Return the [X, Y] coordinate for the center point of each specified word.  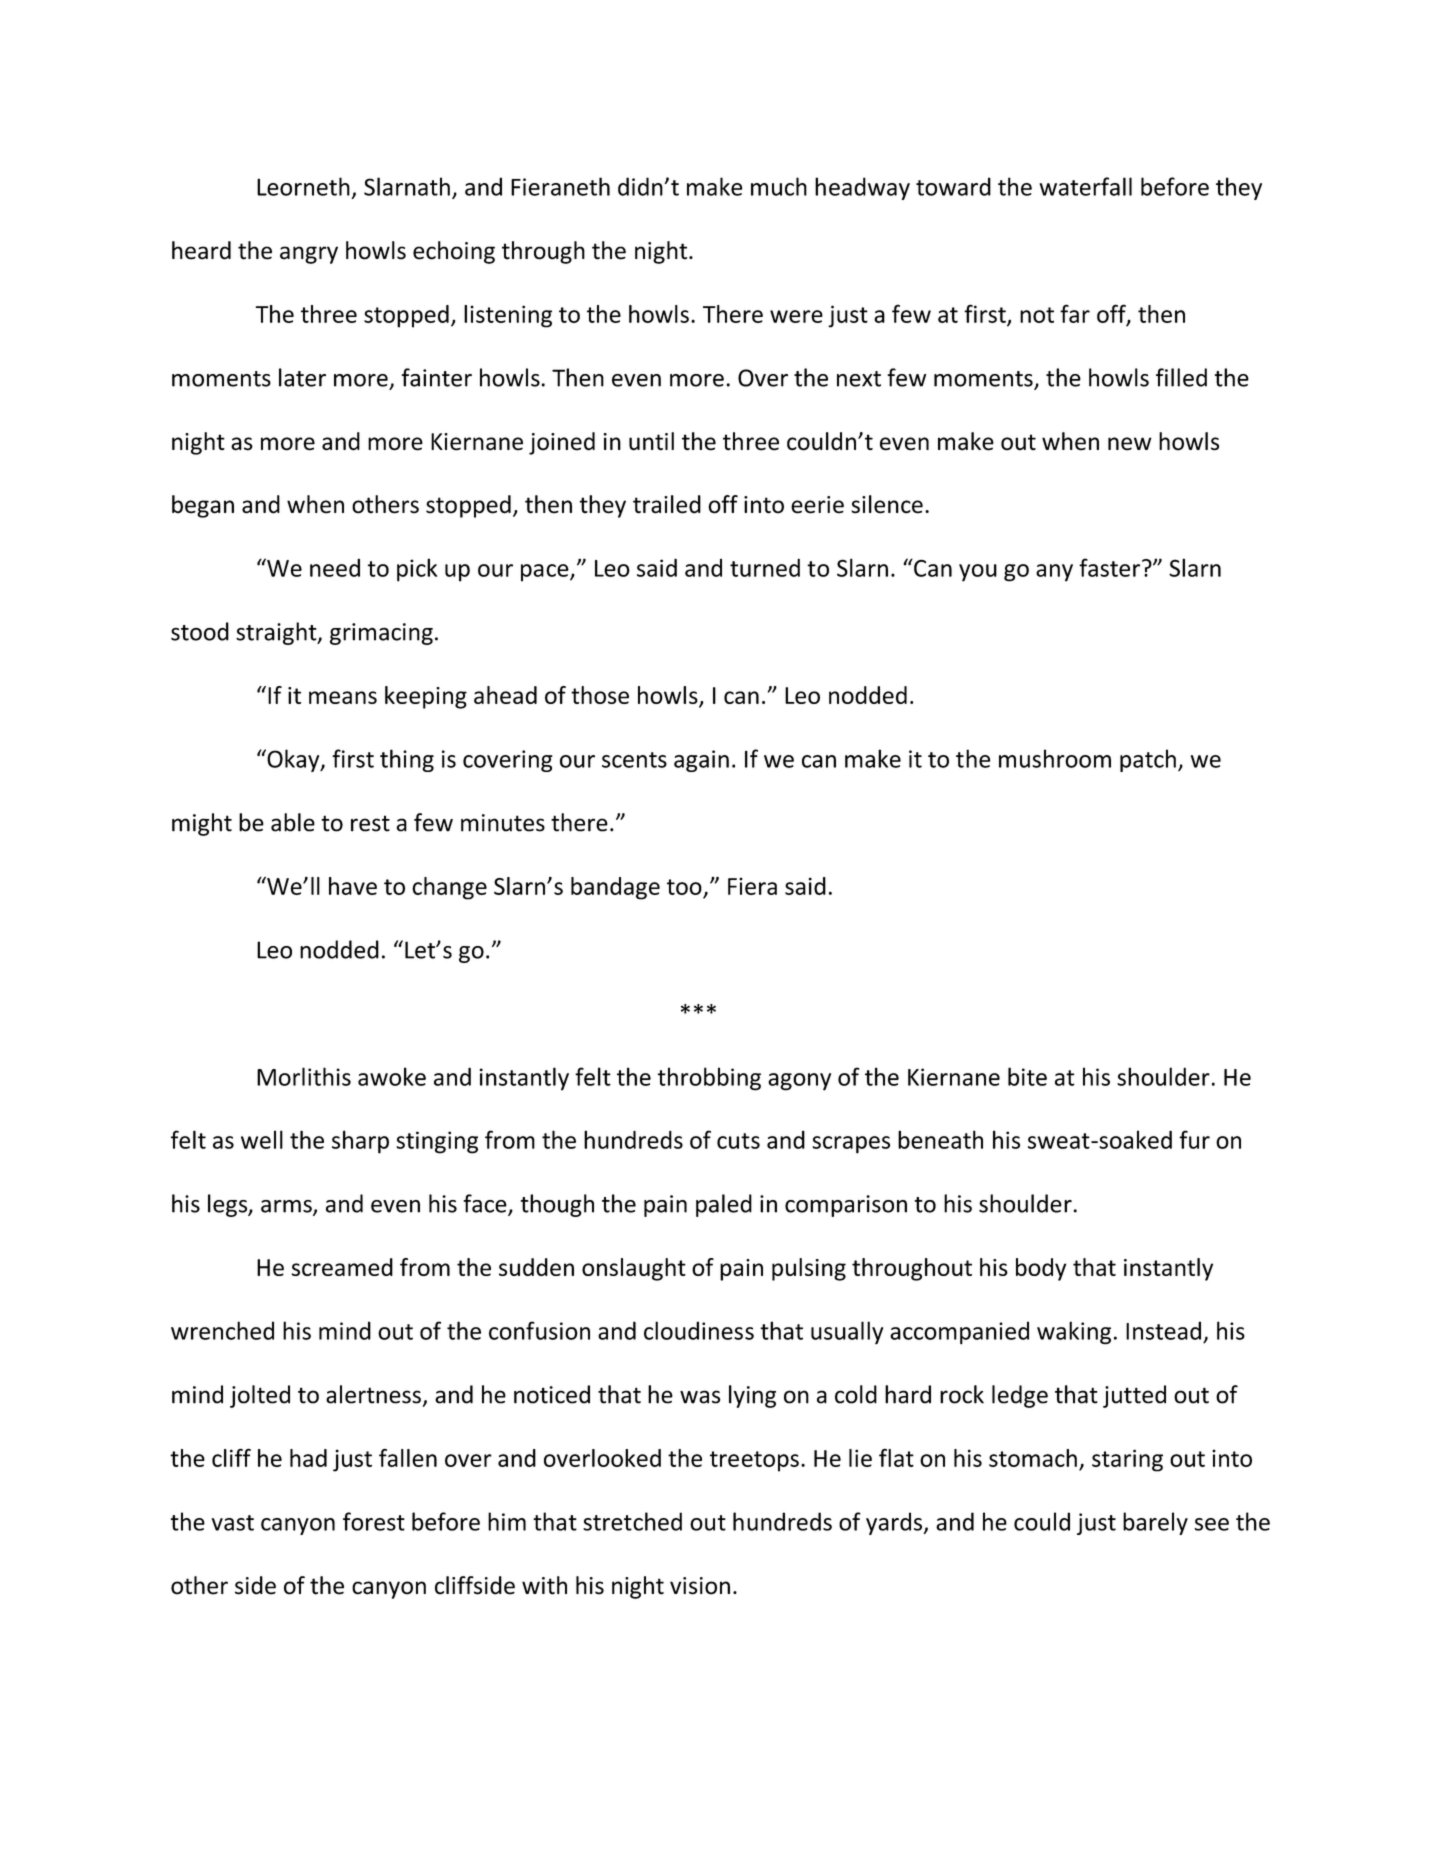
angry [309, 255]
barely [1155, 1523]
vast [232, 1523]
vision [700, 1586]
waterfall [1085, 186]
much [779, 186]
